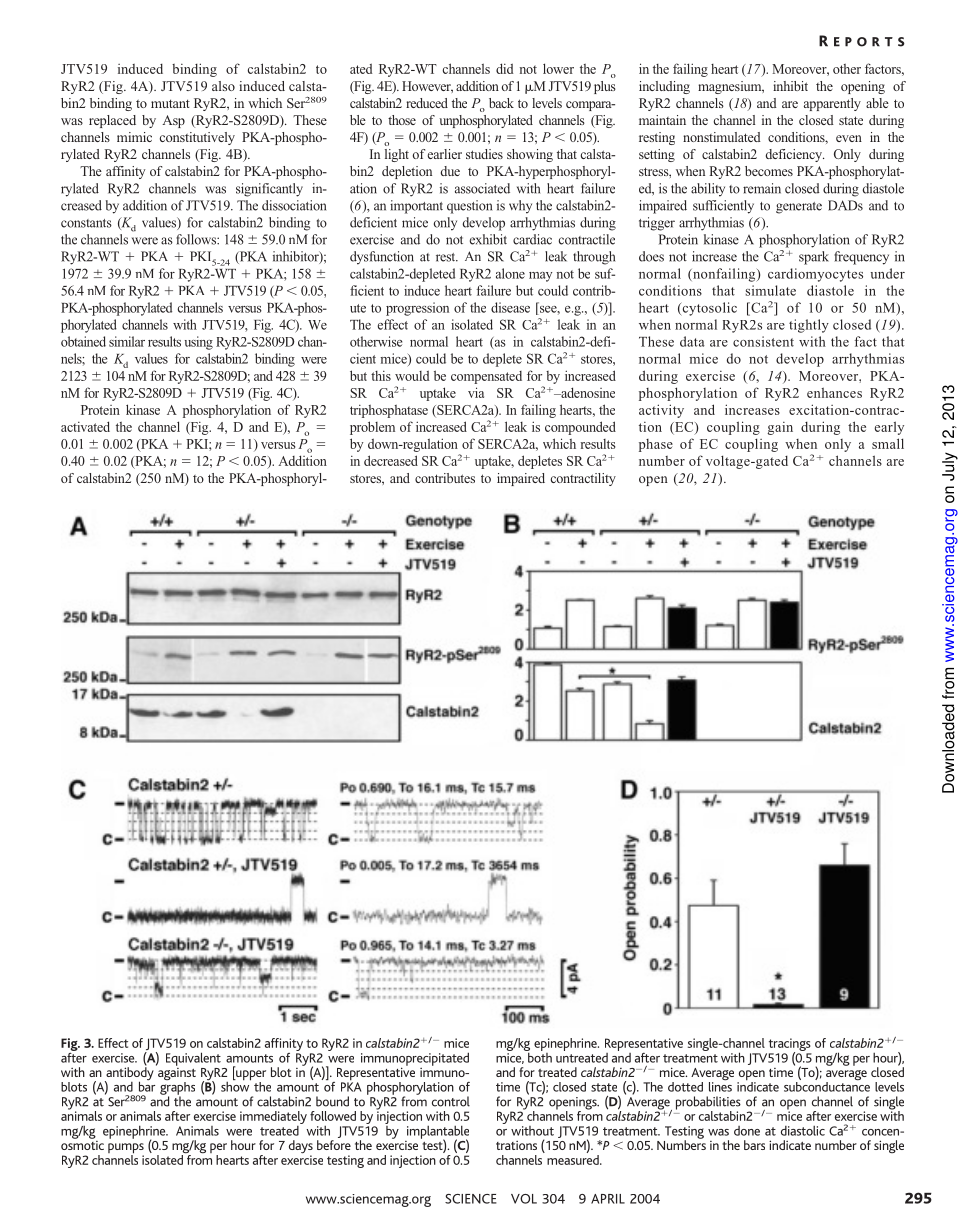 Image resolution: width=967 pixels, height=1232 pixels. What do you see at coordinates (199, 343) in the image?
I see `using` at bounding box center [199, 343].
